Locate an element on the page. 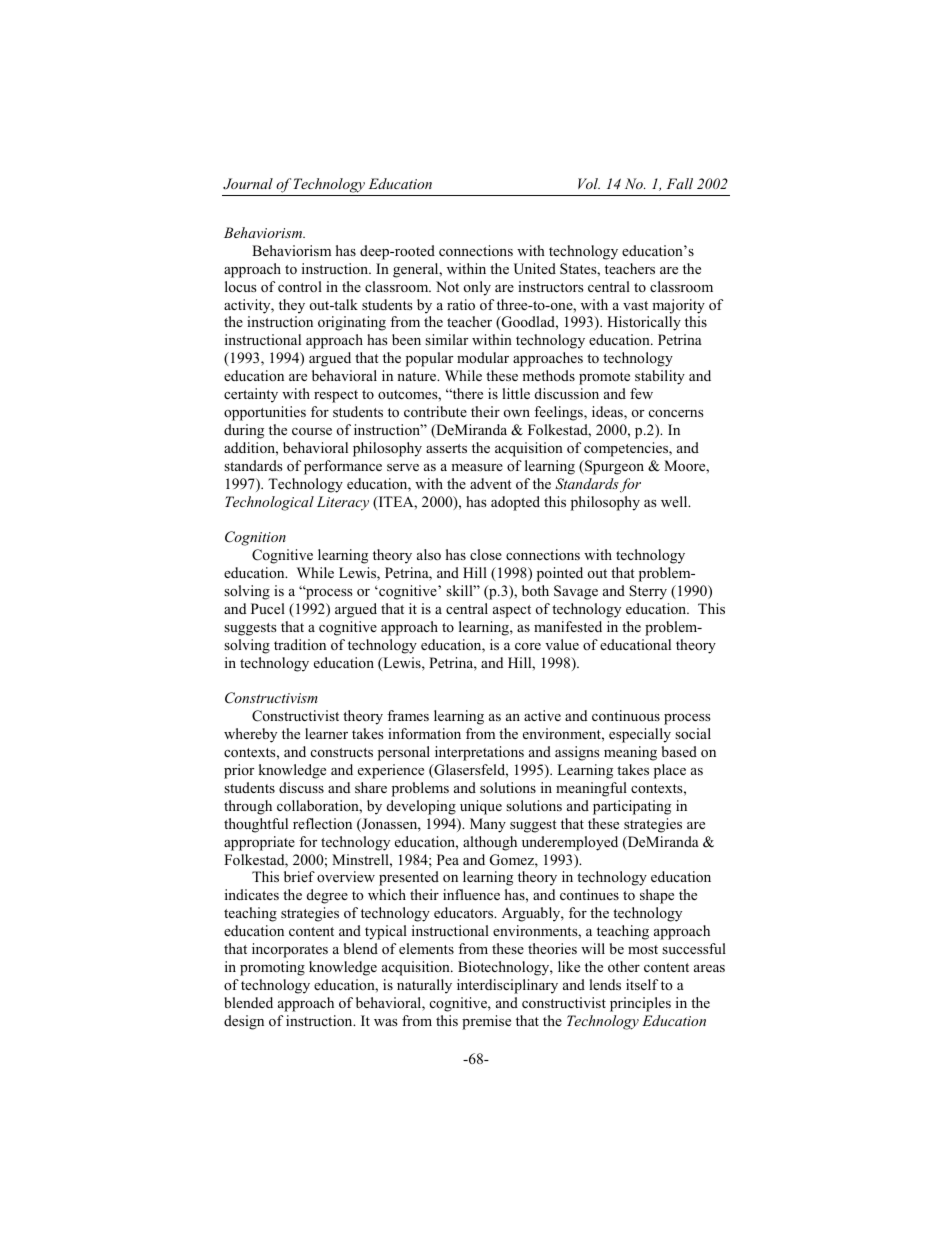  premise is located at coordinates (486, 1022).
